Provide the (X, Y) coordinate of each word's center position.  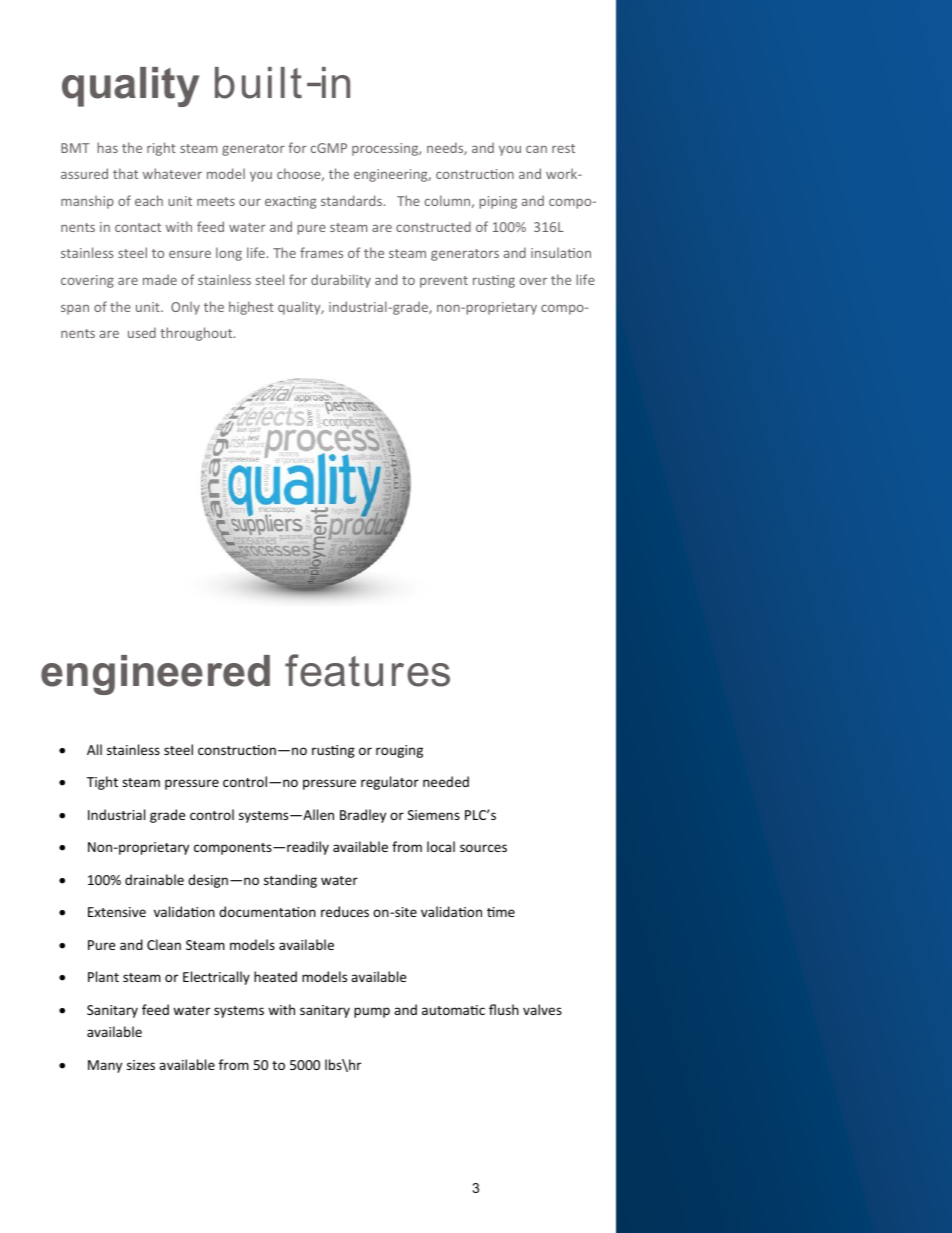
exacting (290, 202)
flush (504, 1009)
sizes (141, 1065)
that (125, 173)
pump (372, 1012)
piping (498, 202)
